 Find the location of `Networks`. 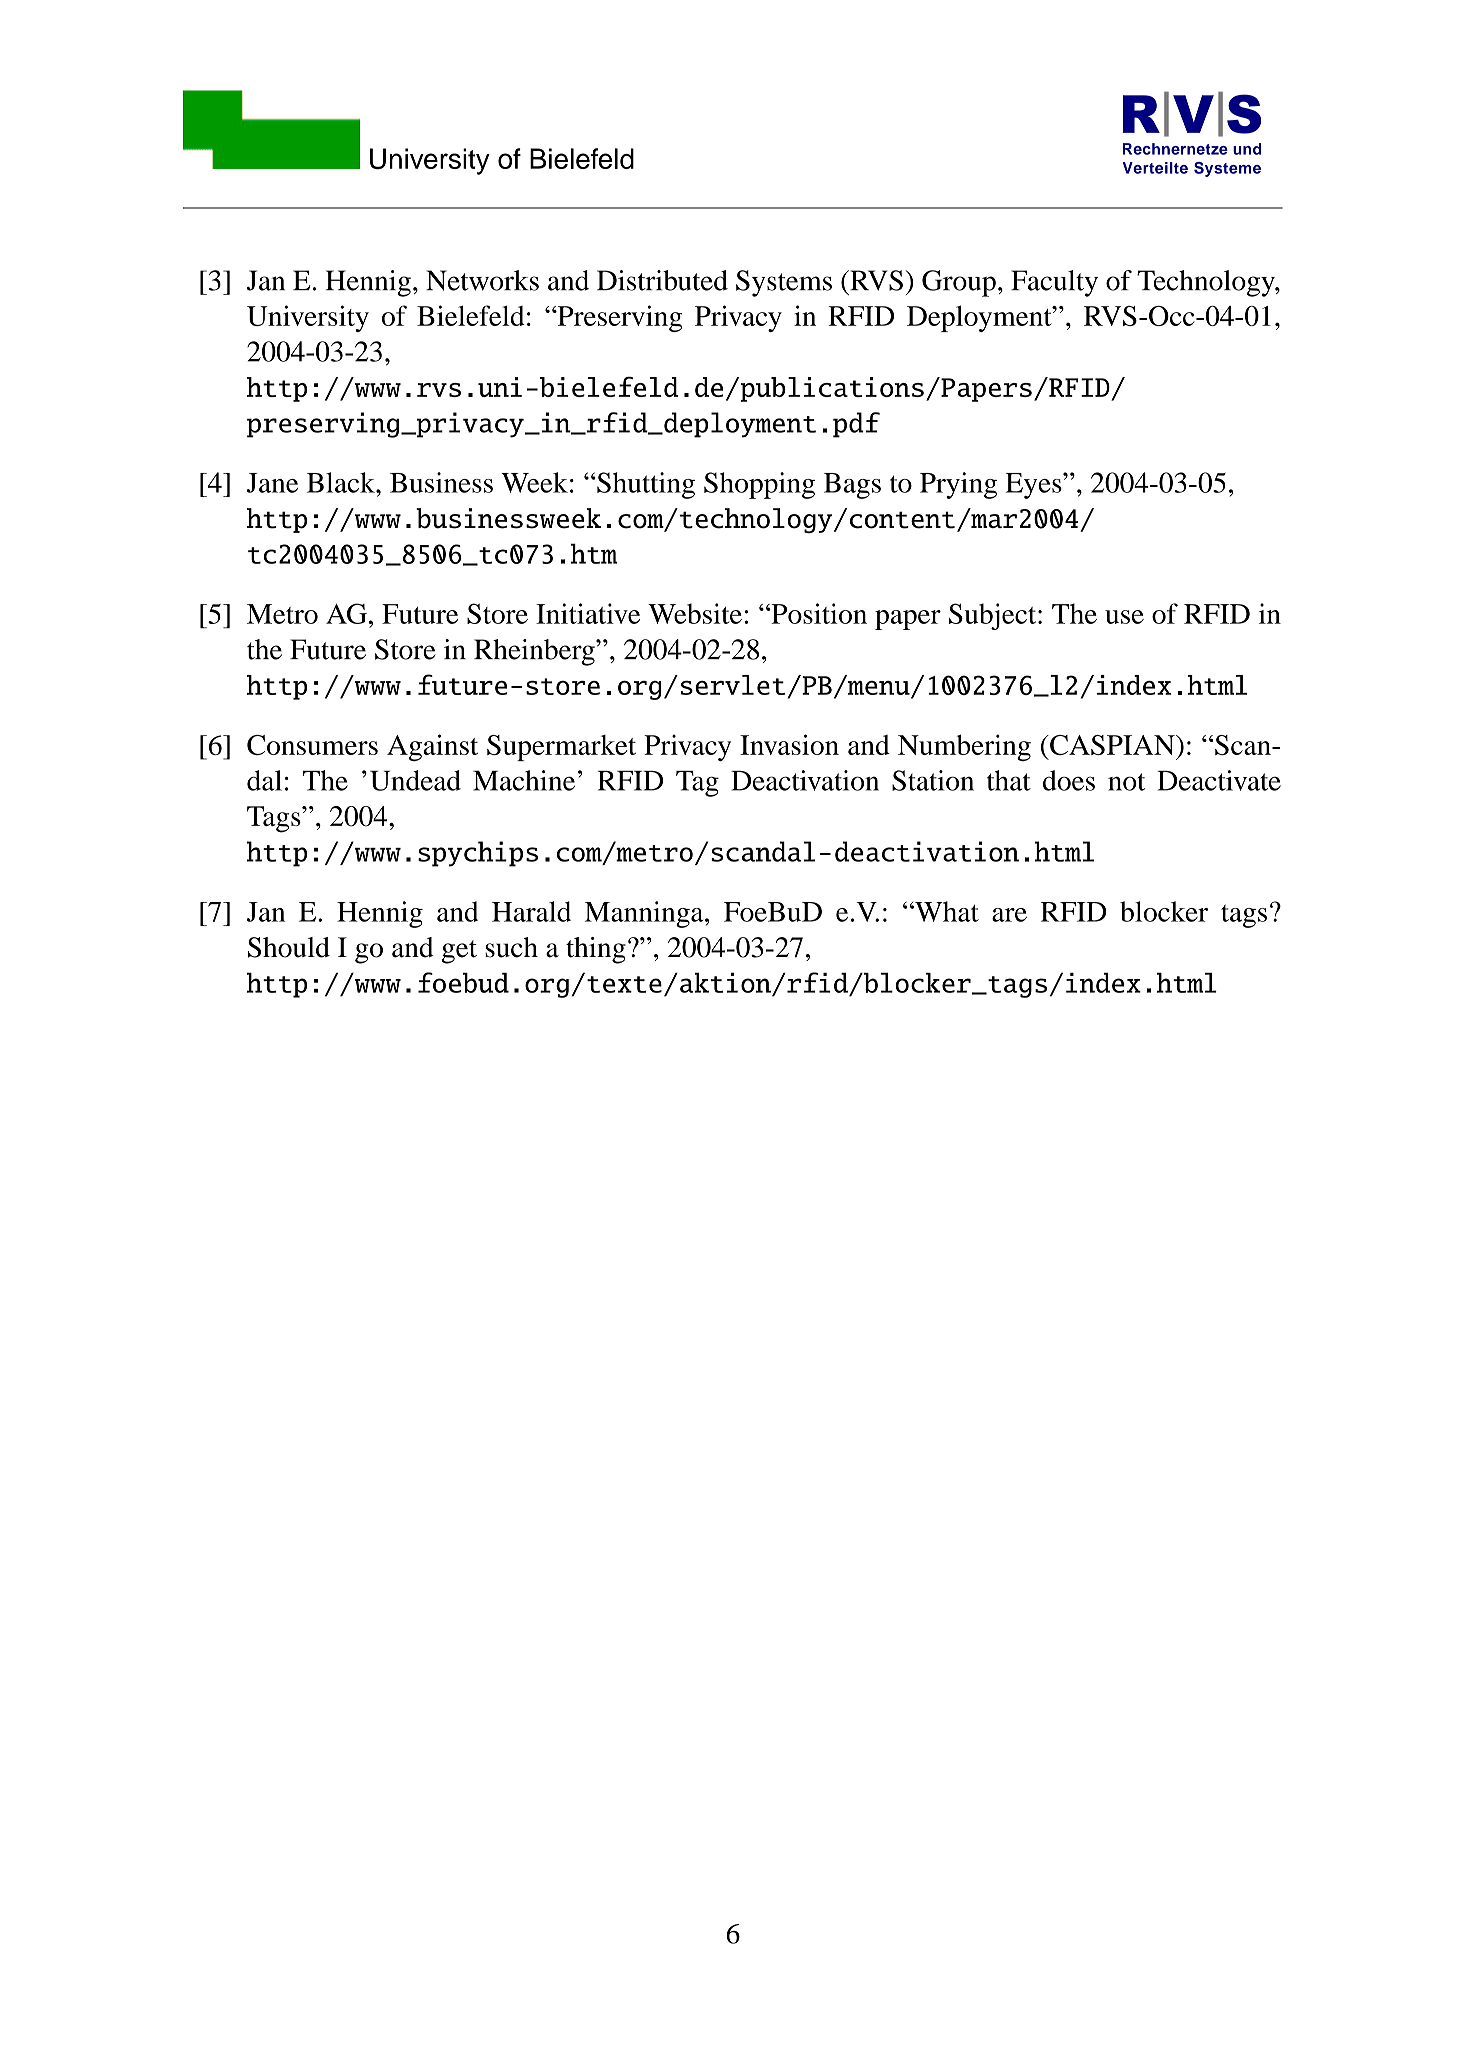

Networks is located at coordinates (482, 280).
